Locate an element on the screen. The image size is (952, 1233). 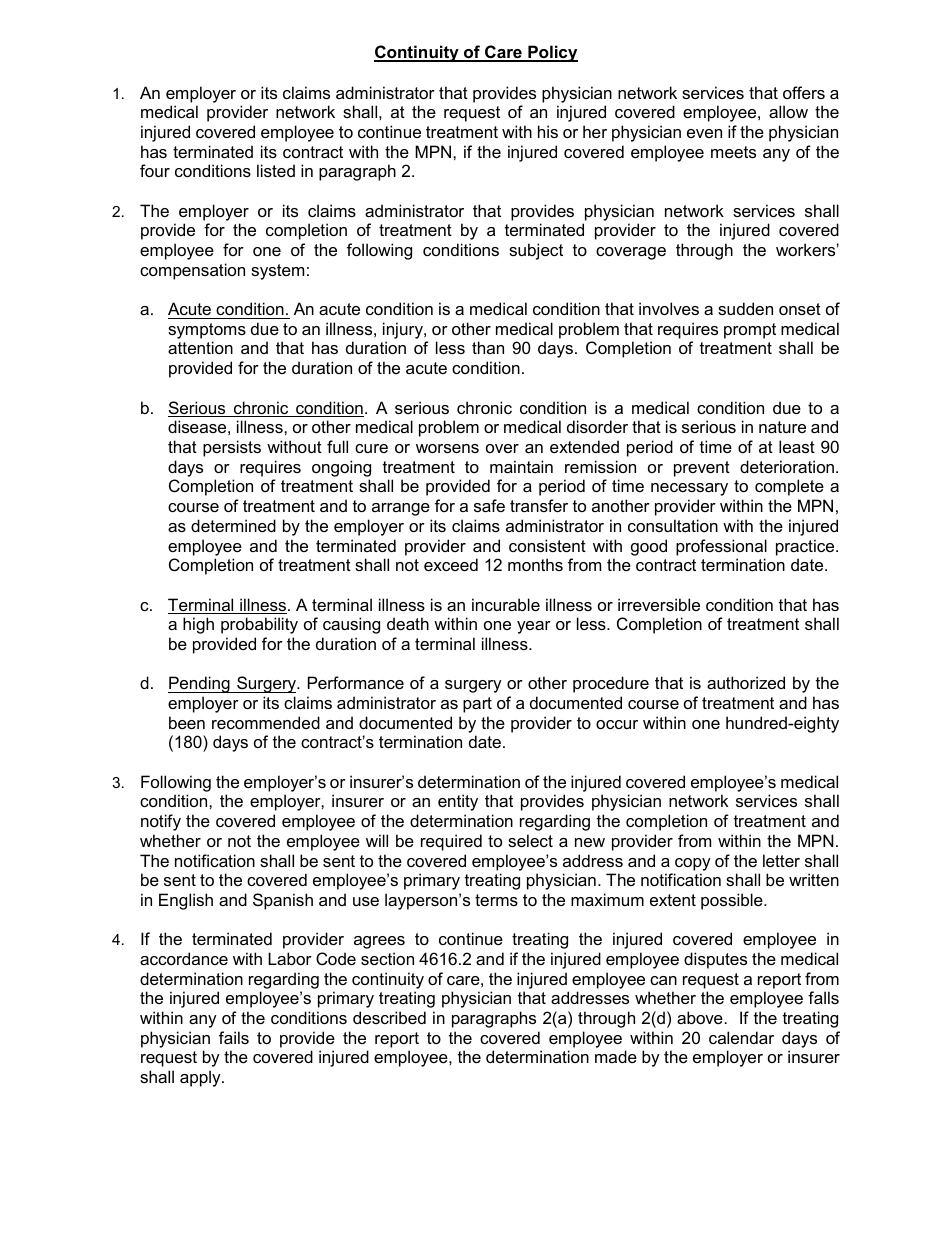
exceed is located at coordinates (451, 564).
